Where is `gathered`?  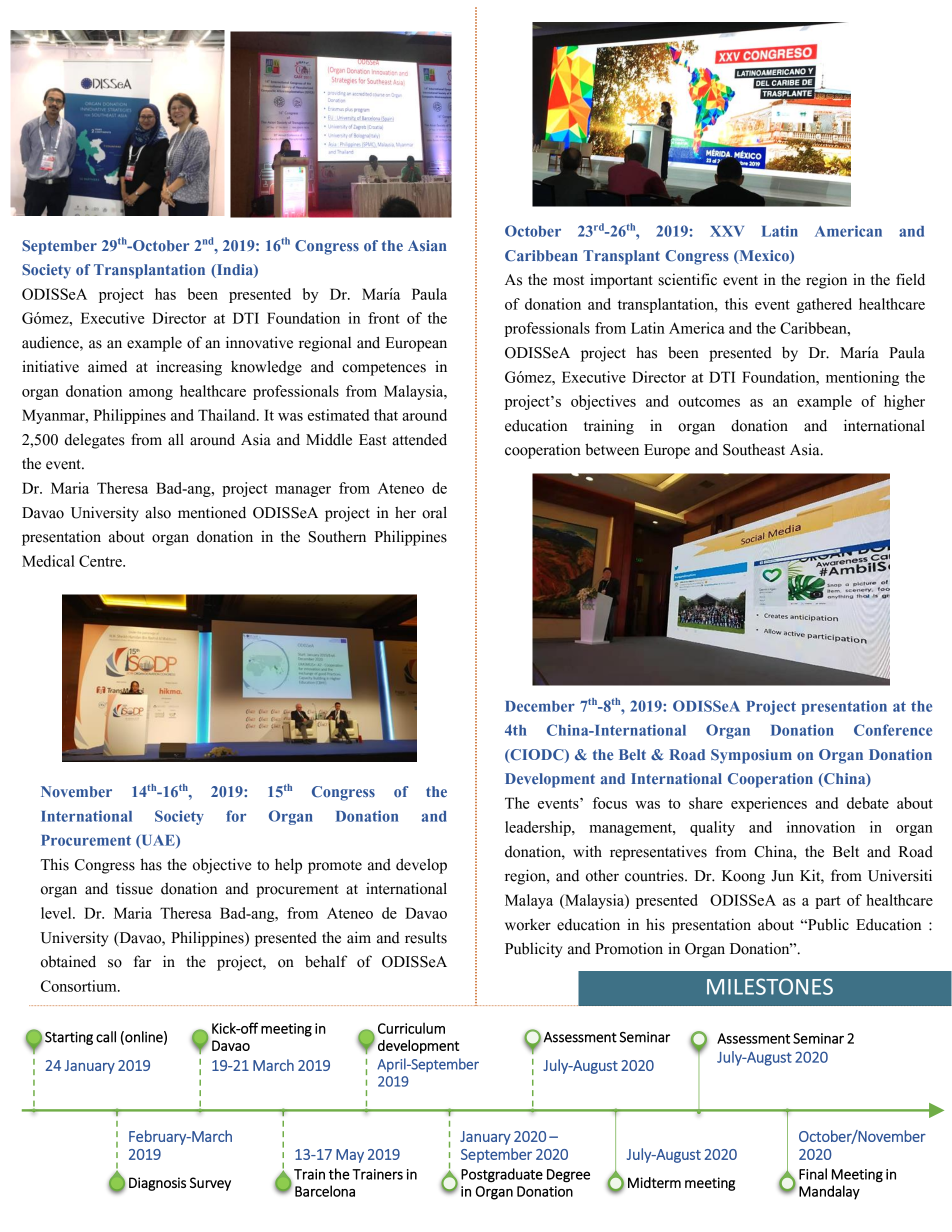 gathered is located at coordinates (824, 305).
